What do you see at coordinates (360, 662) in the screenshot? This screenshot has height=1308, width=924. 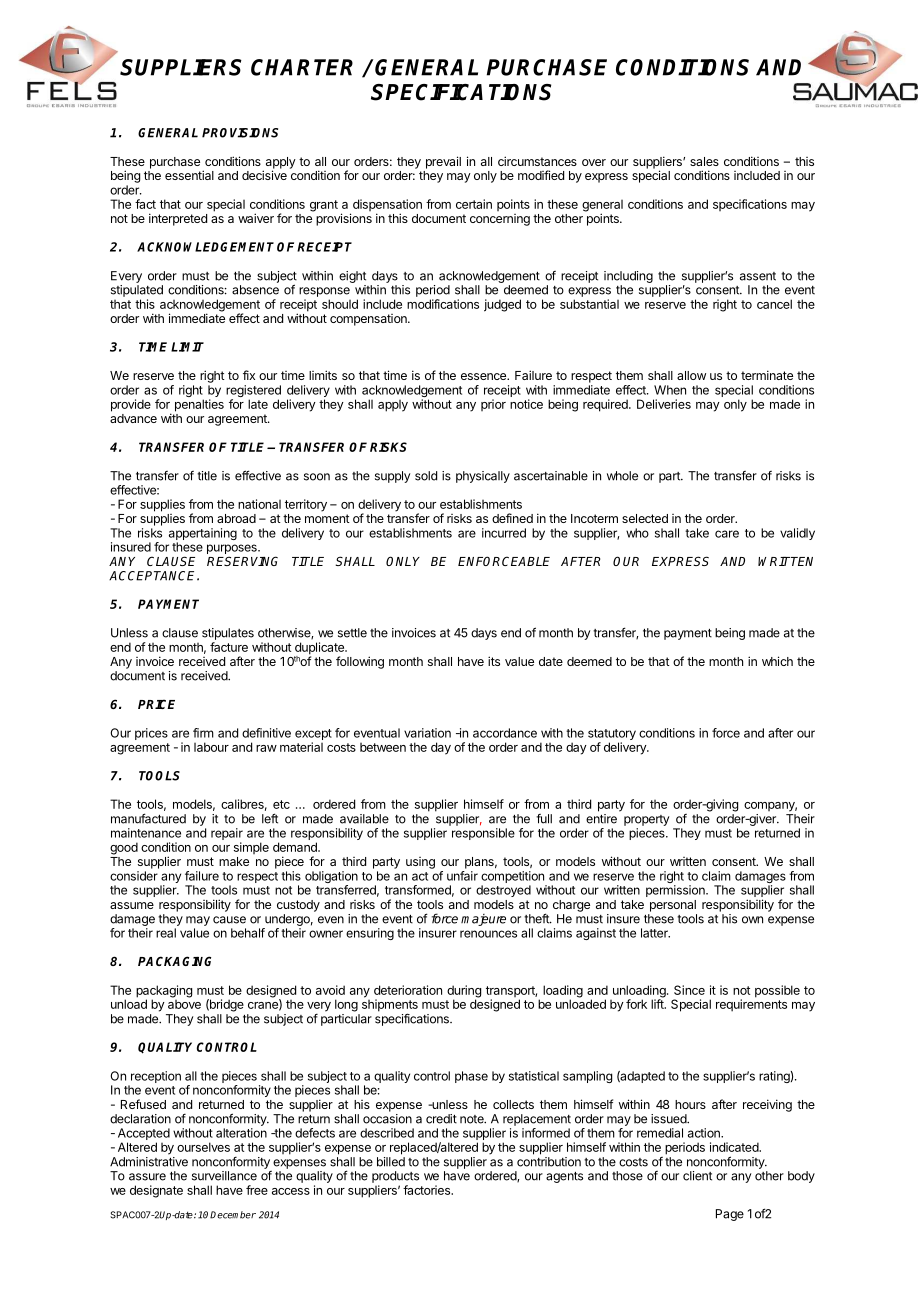 I see `following` at bounding box center [360, 662].
